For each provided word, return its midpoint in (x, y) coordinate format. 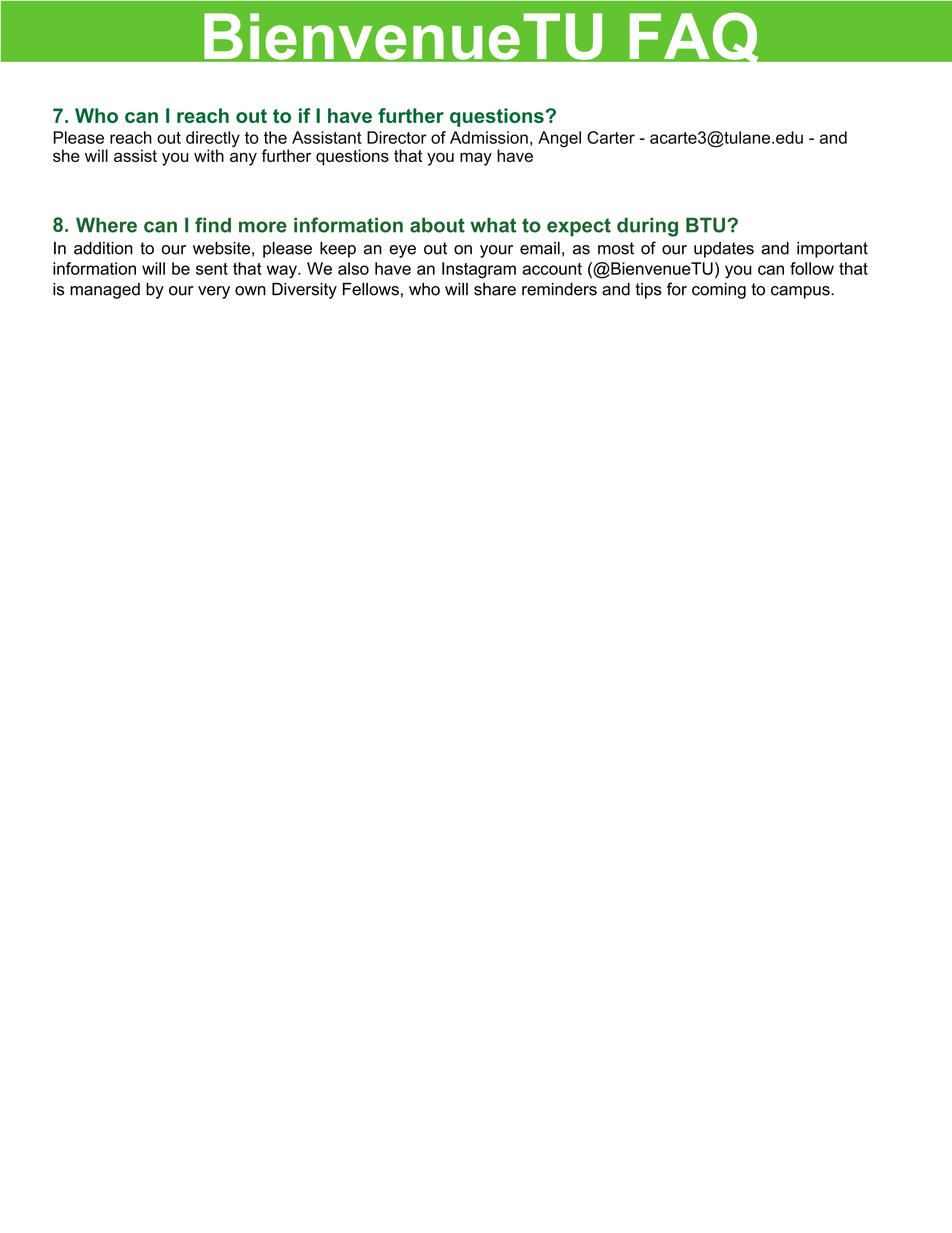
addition (103, 248)
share (495, 289)
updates (724, 250)
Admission (489, 137)
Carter (611, 137)
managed (105, 291)
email (540, 248)
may (476, 159)
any (243, 159)
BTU (705, 225)
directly (213, 140)
